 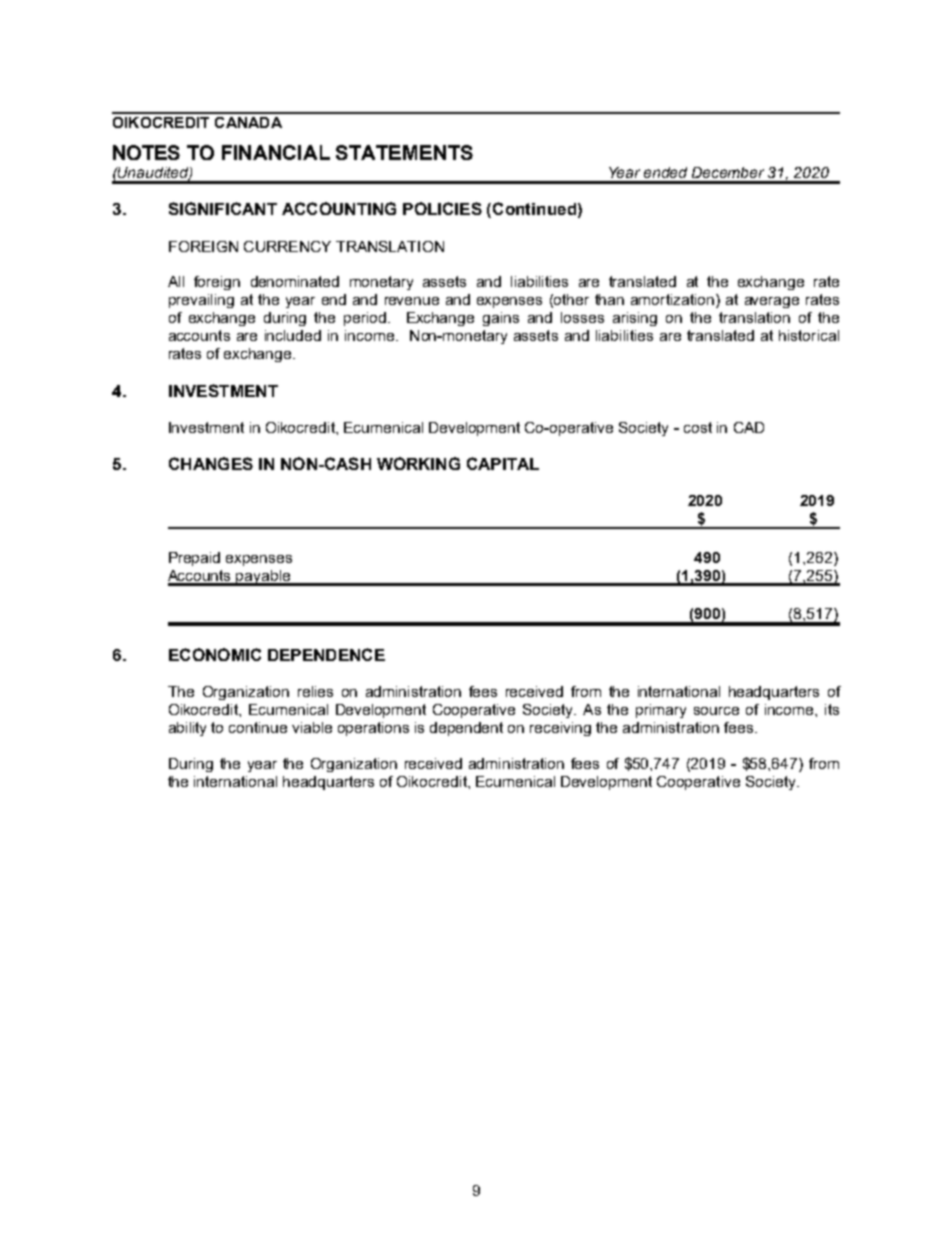 I want to click on CAD, so click(x=749, y=427).
